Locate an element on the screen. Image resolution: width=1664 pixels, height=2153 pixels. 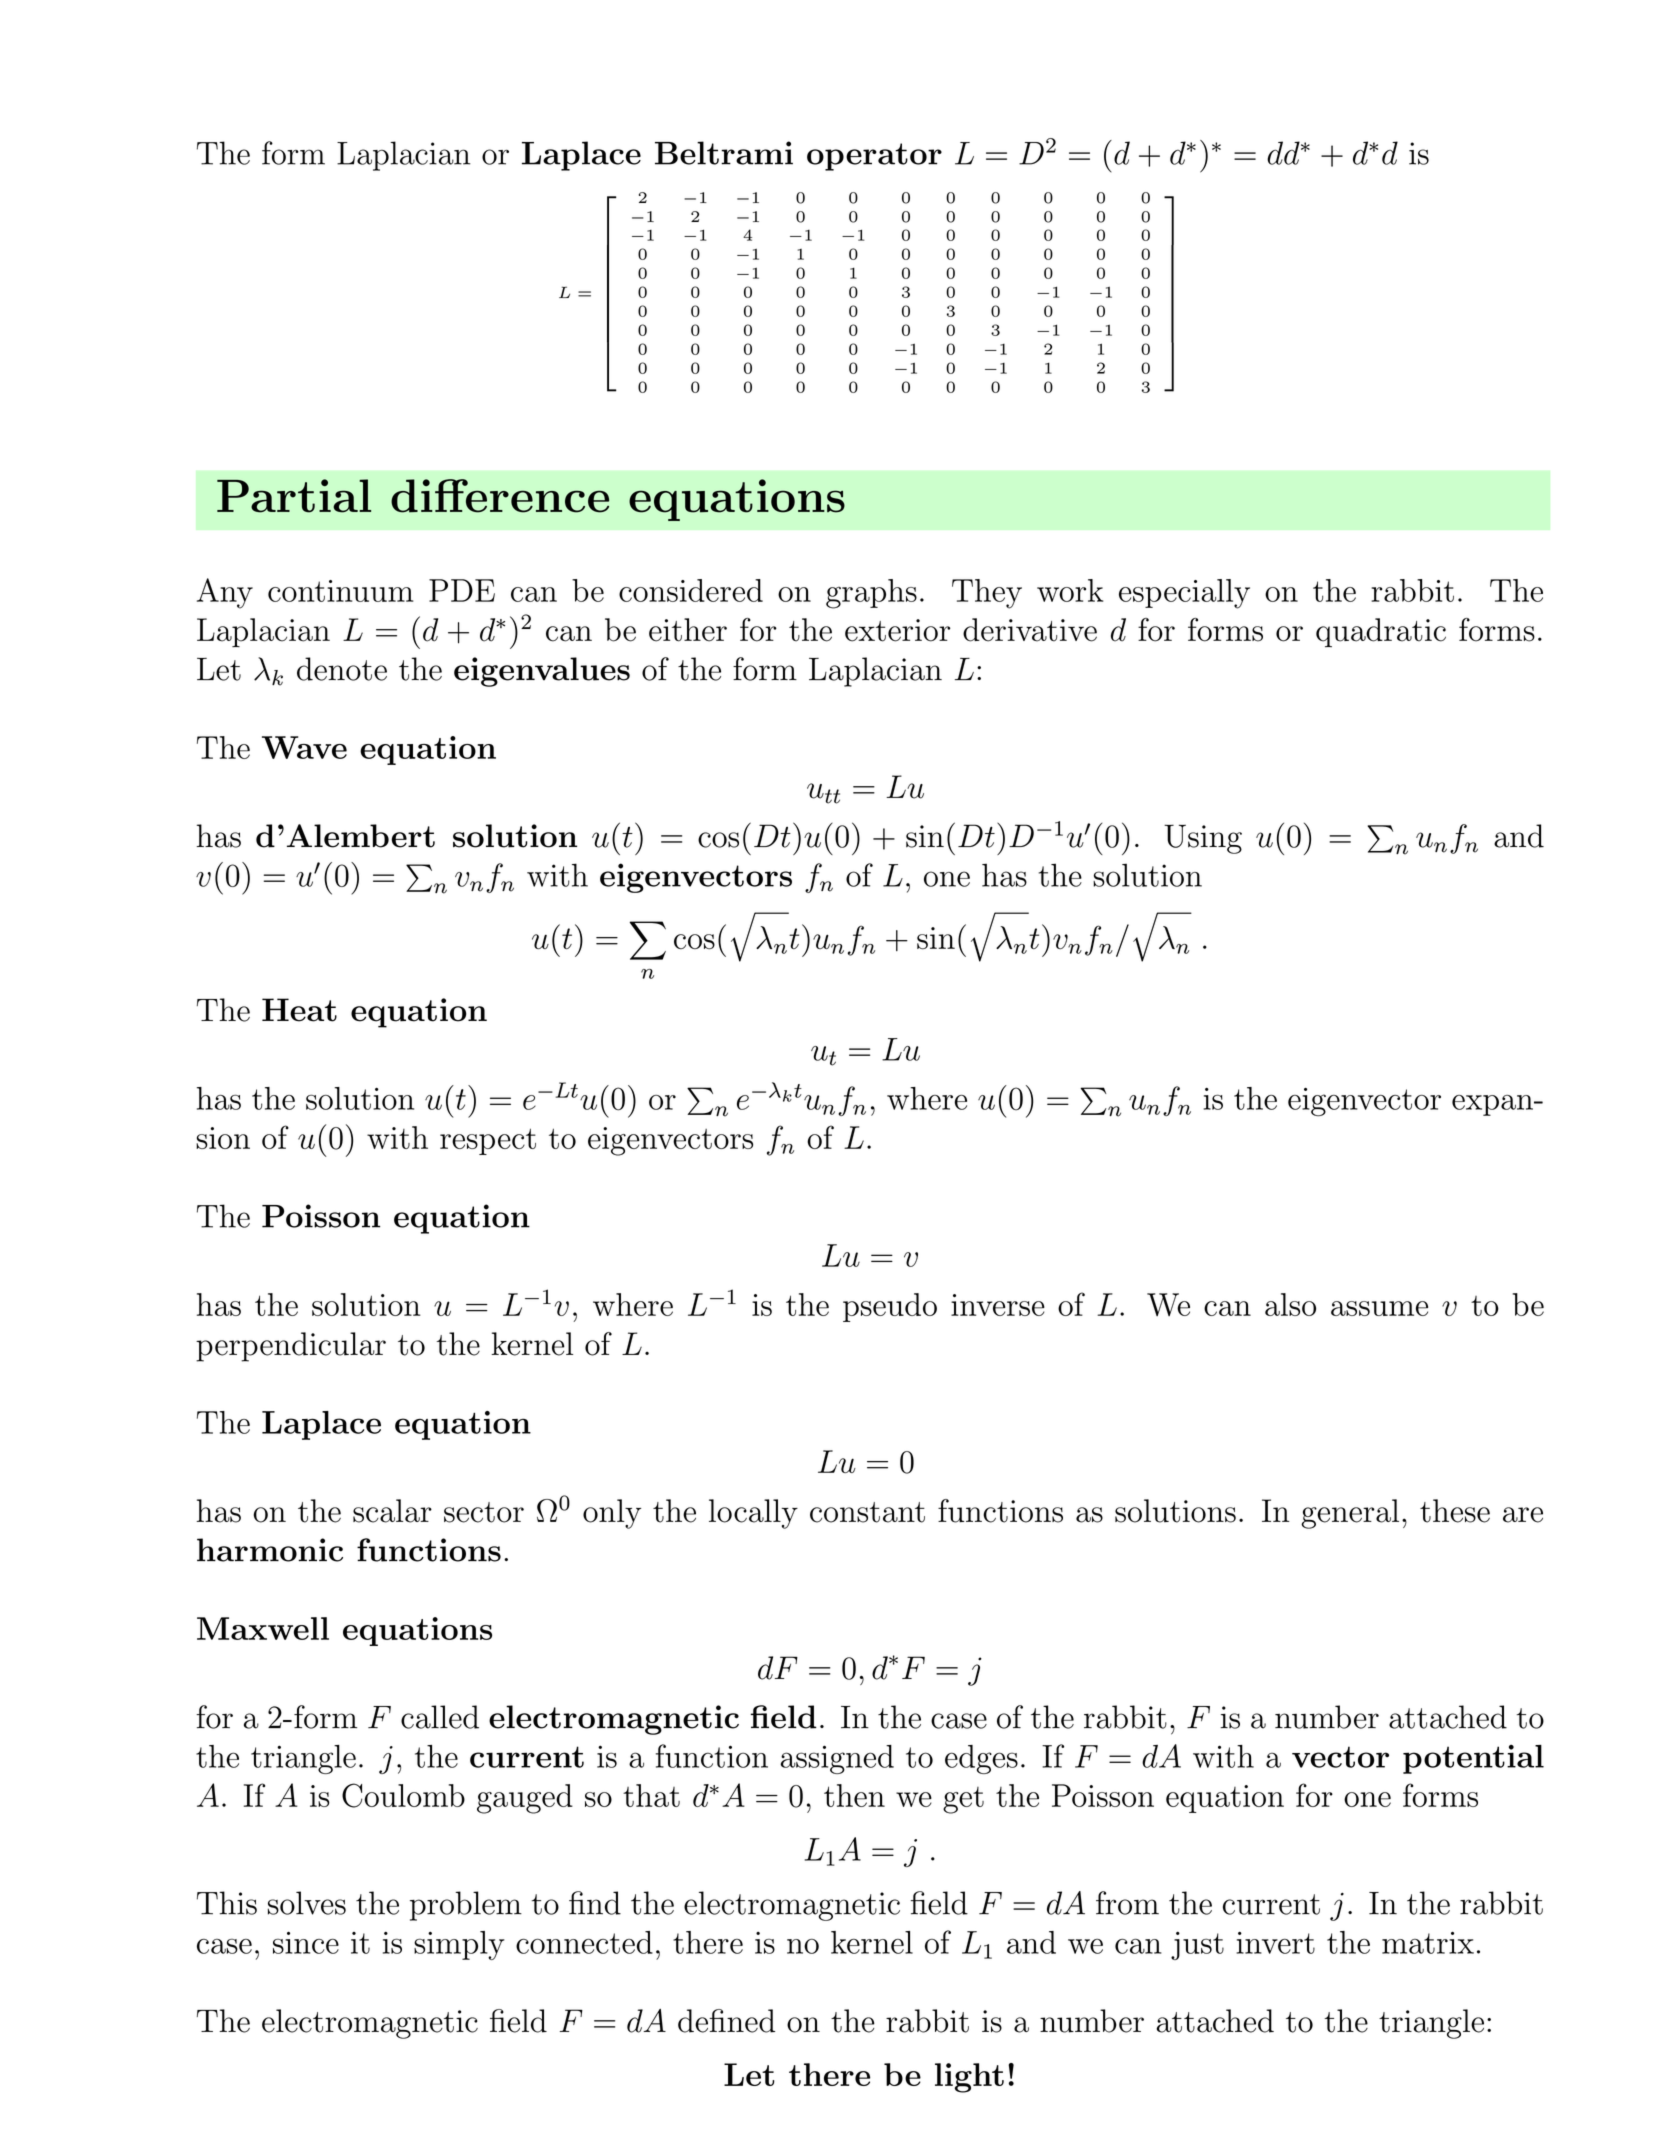
continuum is located at coordinates (340, 591).
